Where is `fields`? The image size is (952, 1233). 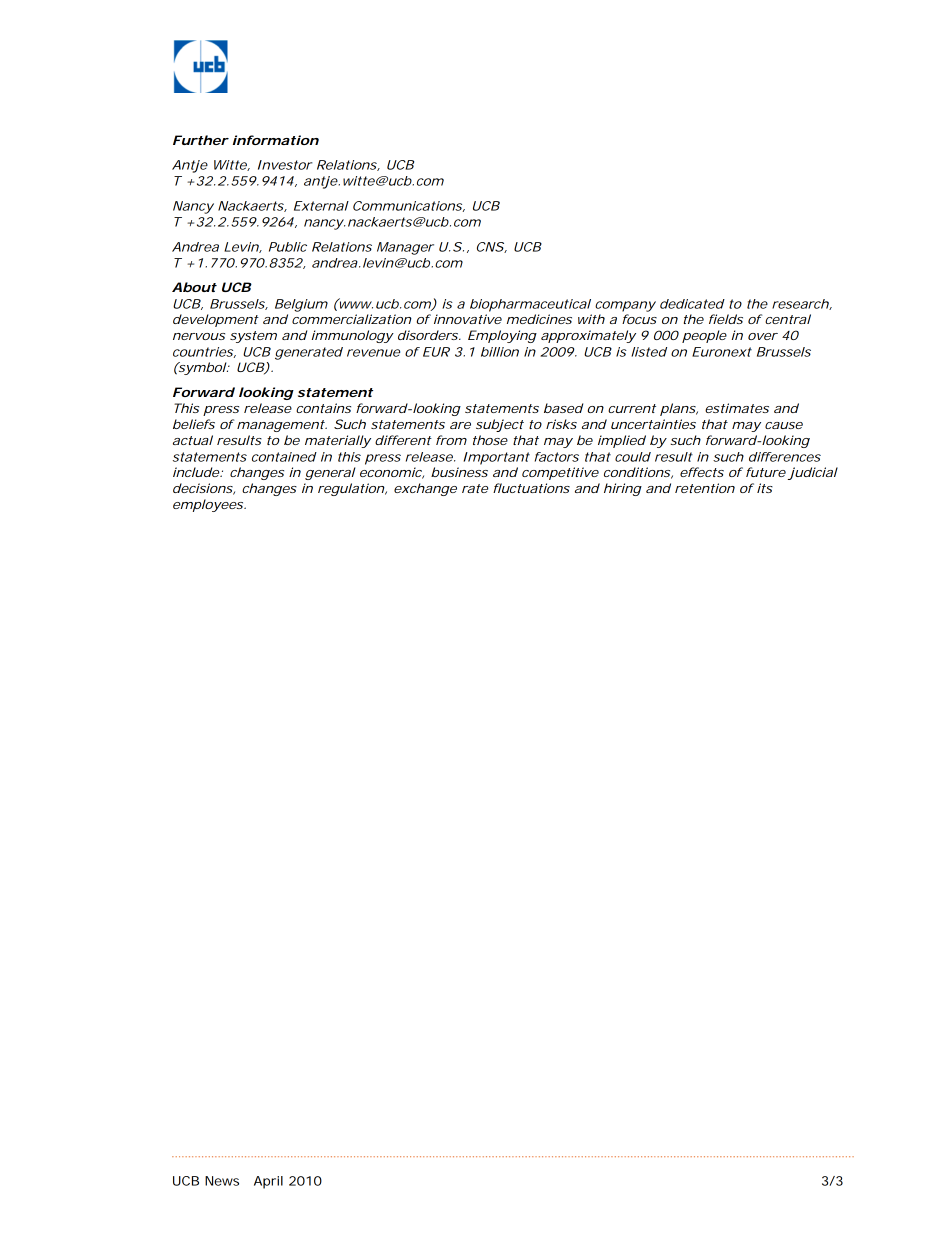
fields is located at coordinates (726, 319).
